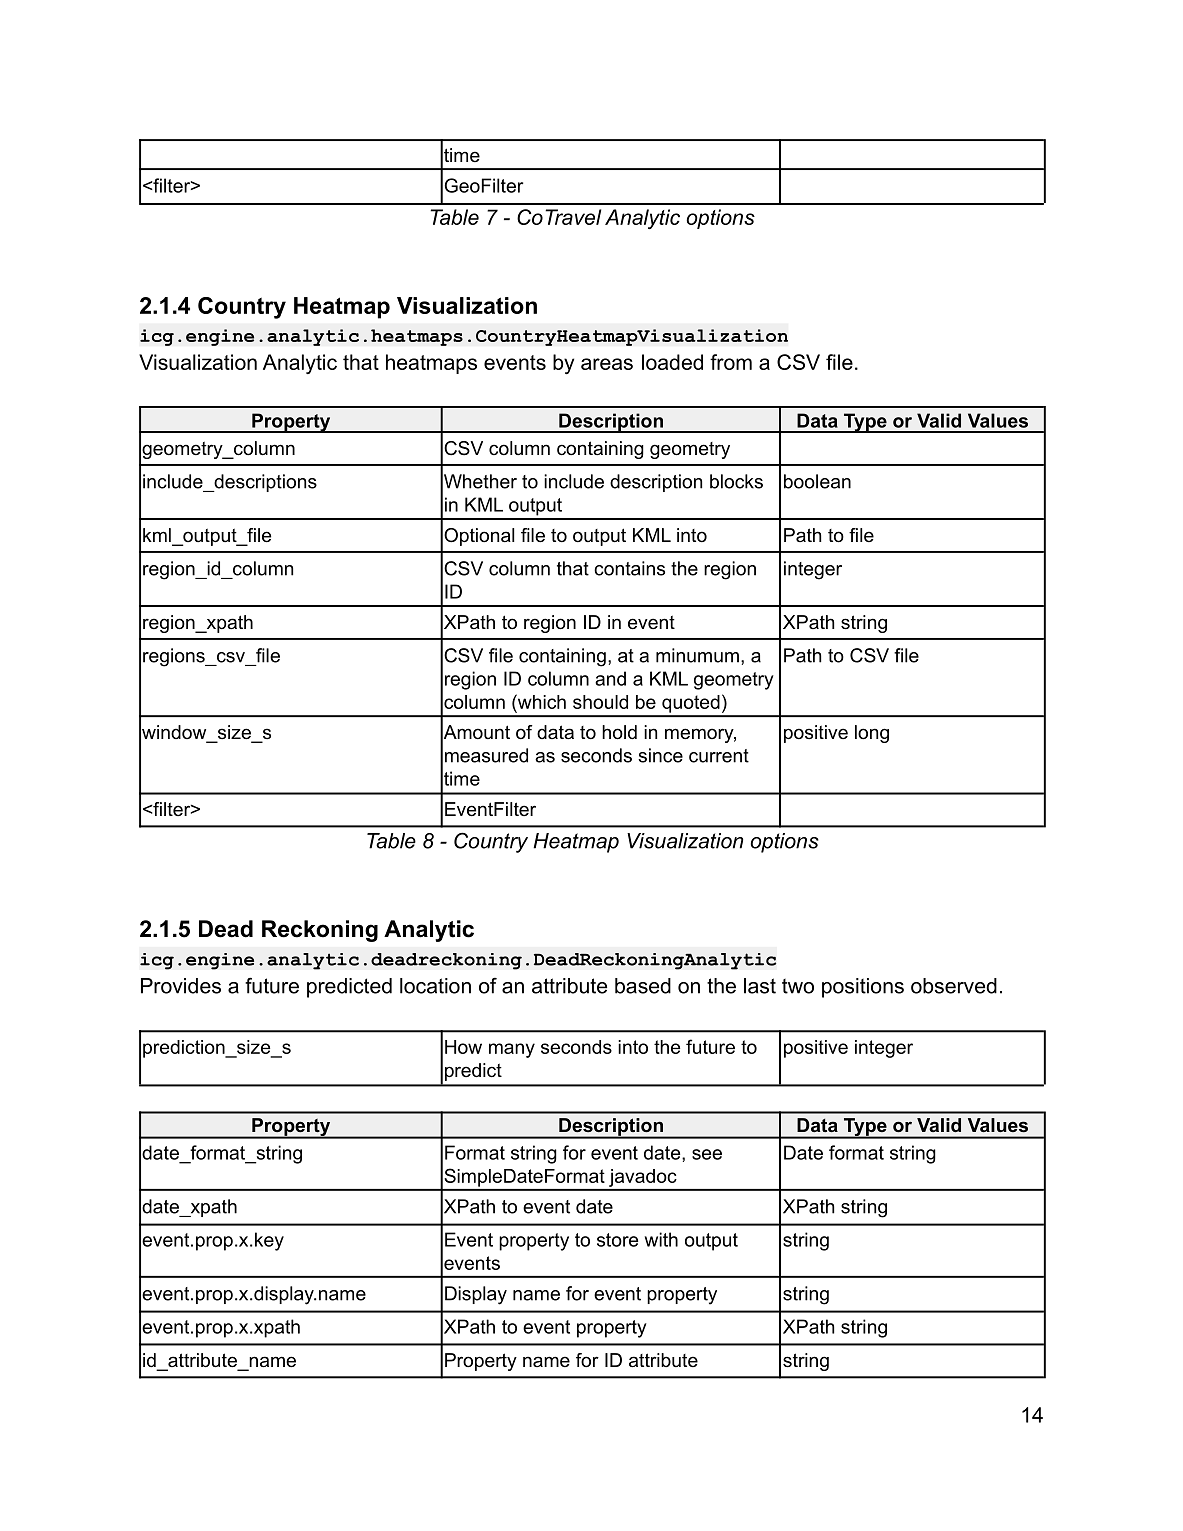 The width and height of the document is (1183, 1531). Describe the element at coordinates (707, 1154) in the document. I see `see` at that location.
